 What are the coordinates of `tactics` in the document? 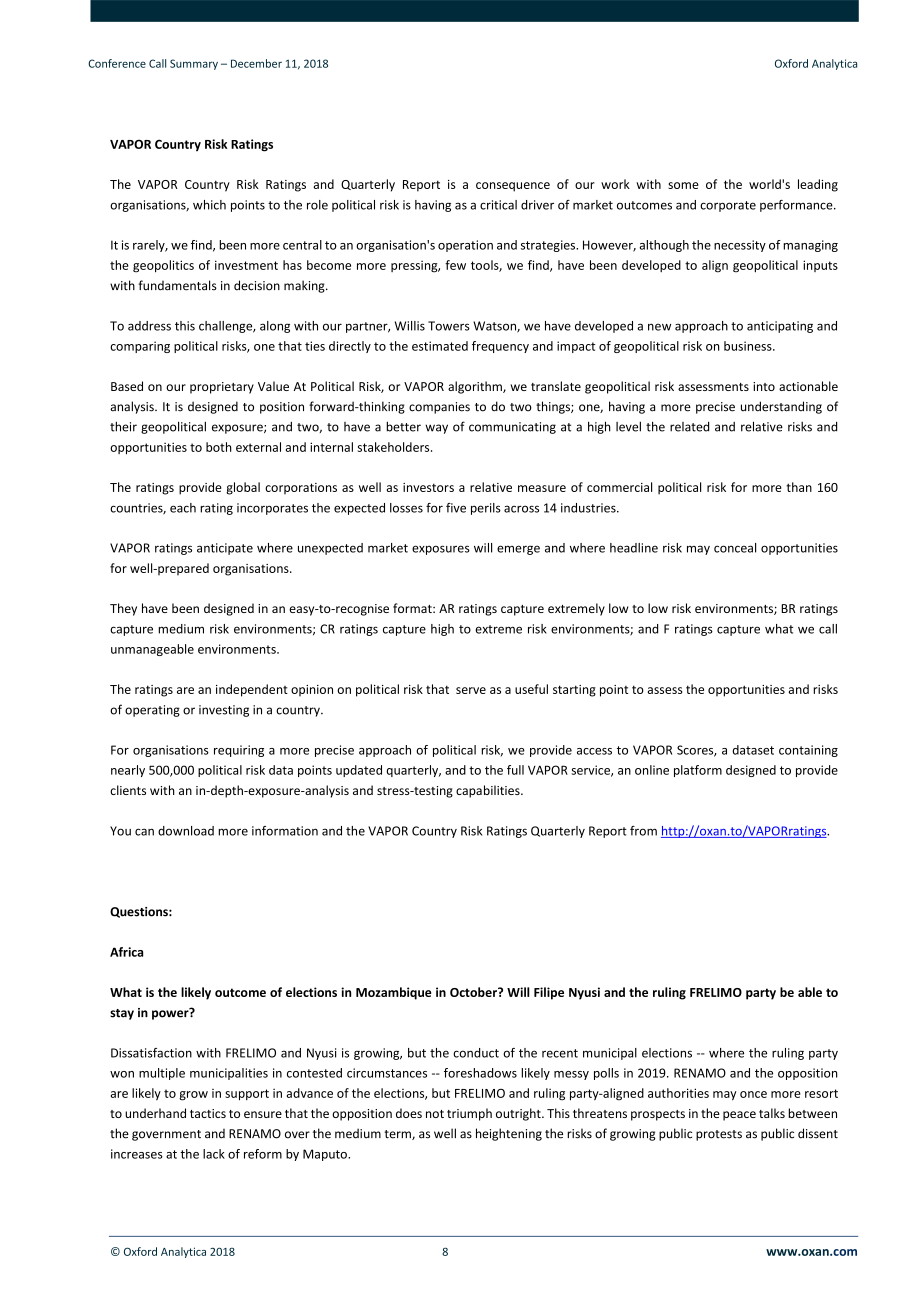 It's located at (208, 1113).
